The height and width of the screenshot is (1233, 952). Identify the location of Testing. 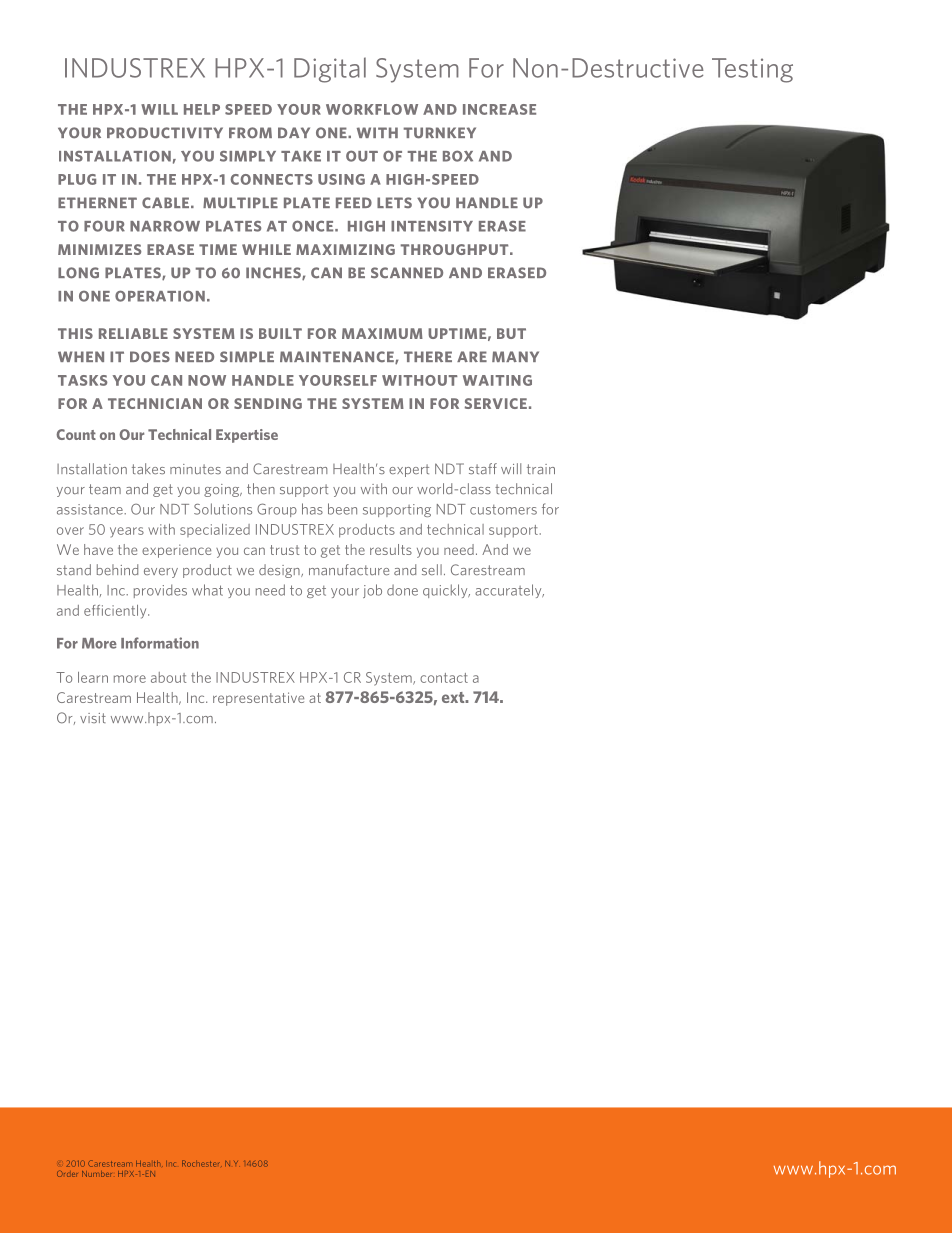
(752, 70).
